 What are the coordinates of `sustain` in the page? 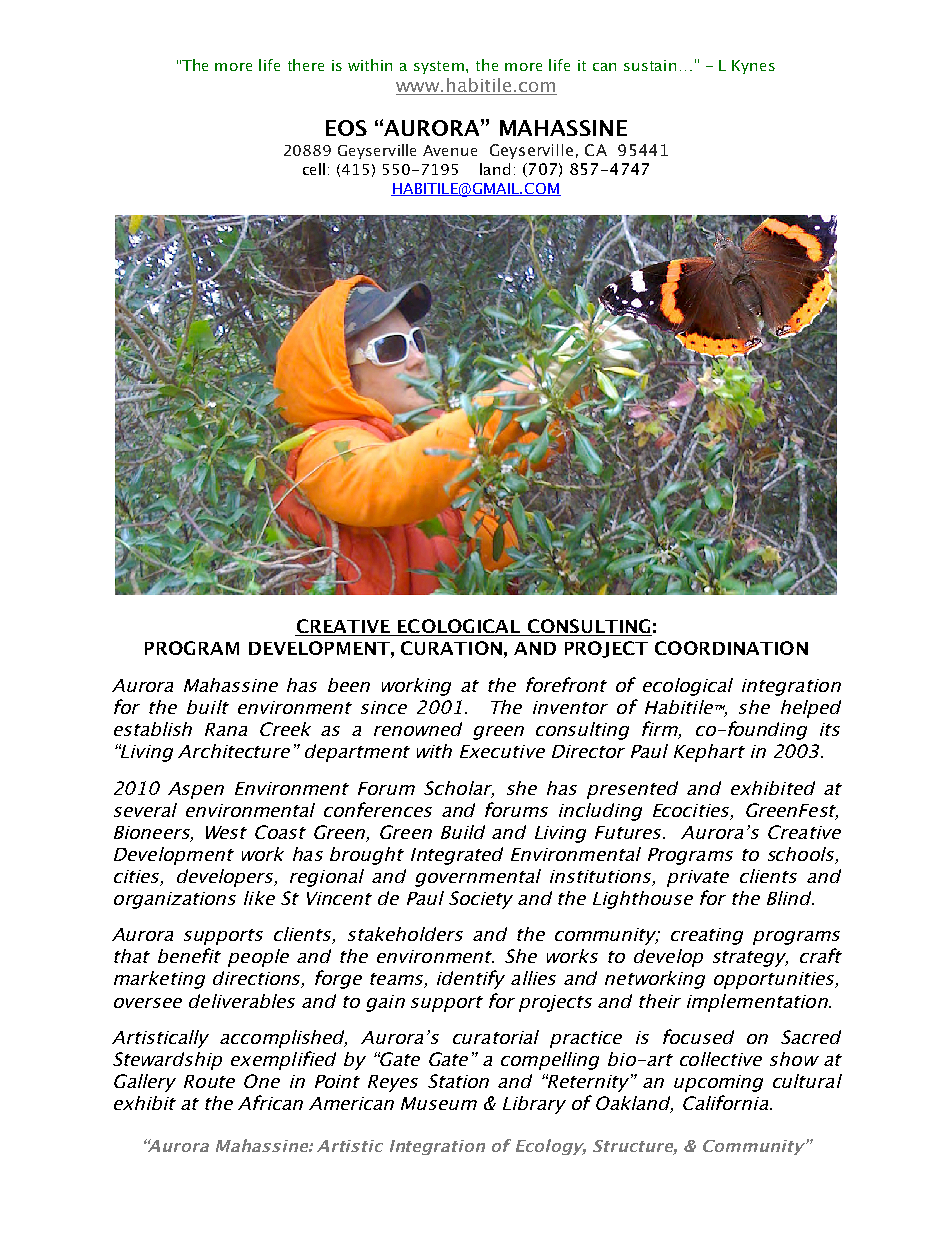 It's located at (650, 65).
